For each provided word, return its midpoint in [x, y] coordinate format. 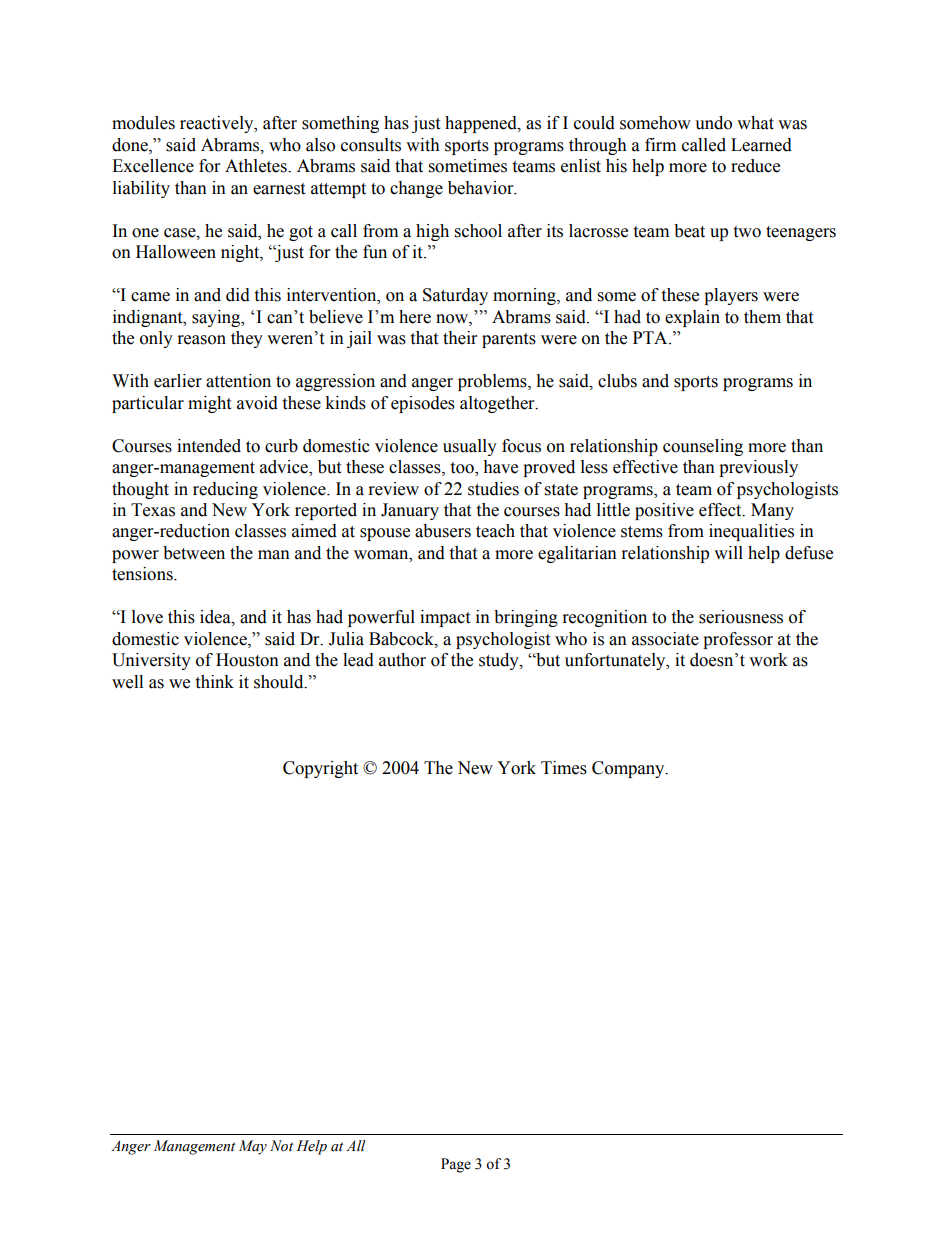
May [253, 1147]
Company [629, 769]
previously [758, 468]
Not [281, 1146]
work [768, 660]
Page [456, 1165]
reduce [755, 166]
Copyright [320, 769]
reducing [225, 490]
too [463, 469]
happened [482, 124]
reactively [218, 124]
